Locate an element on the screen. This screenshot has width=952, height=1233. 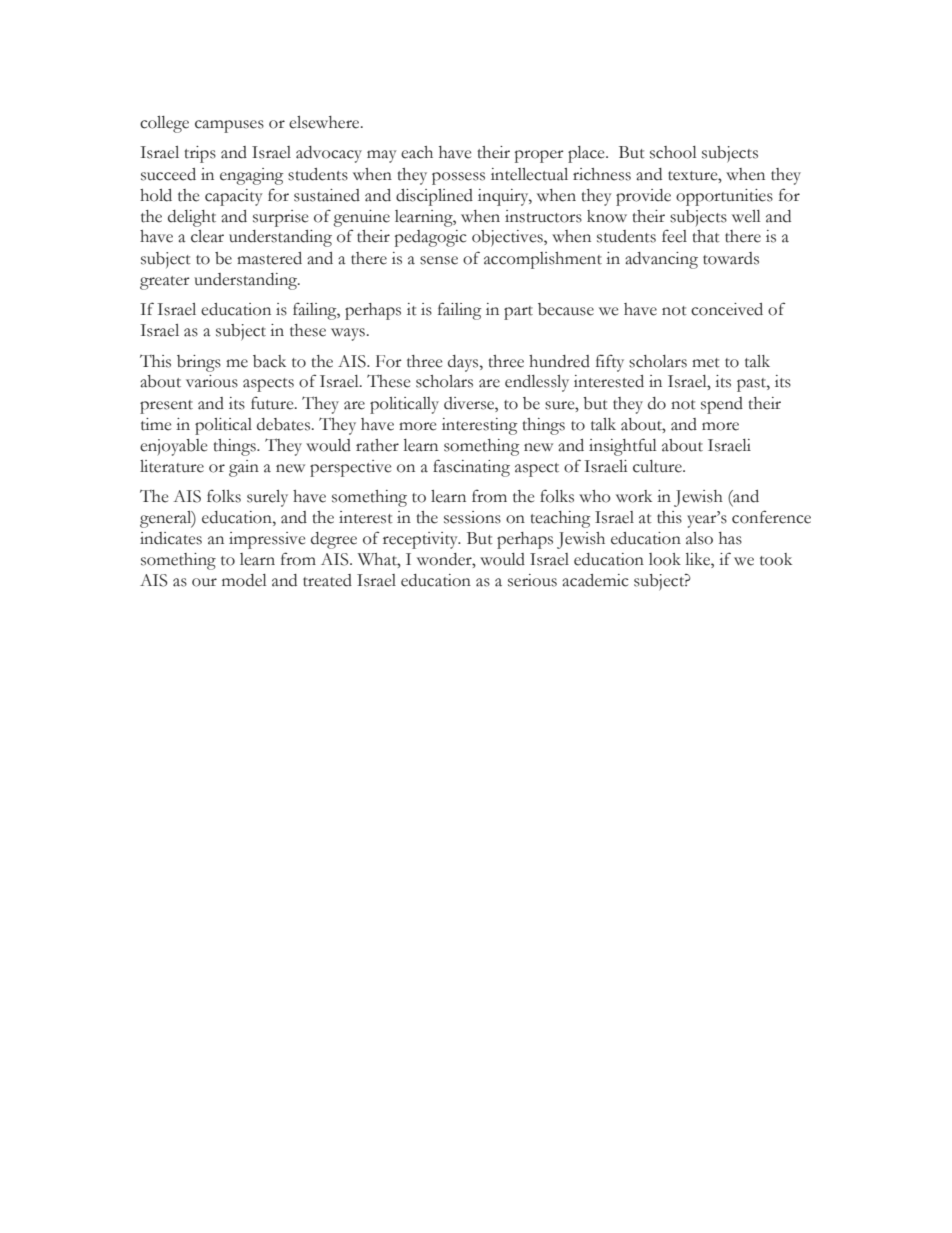
culture is located at coordinates (658, 466).
